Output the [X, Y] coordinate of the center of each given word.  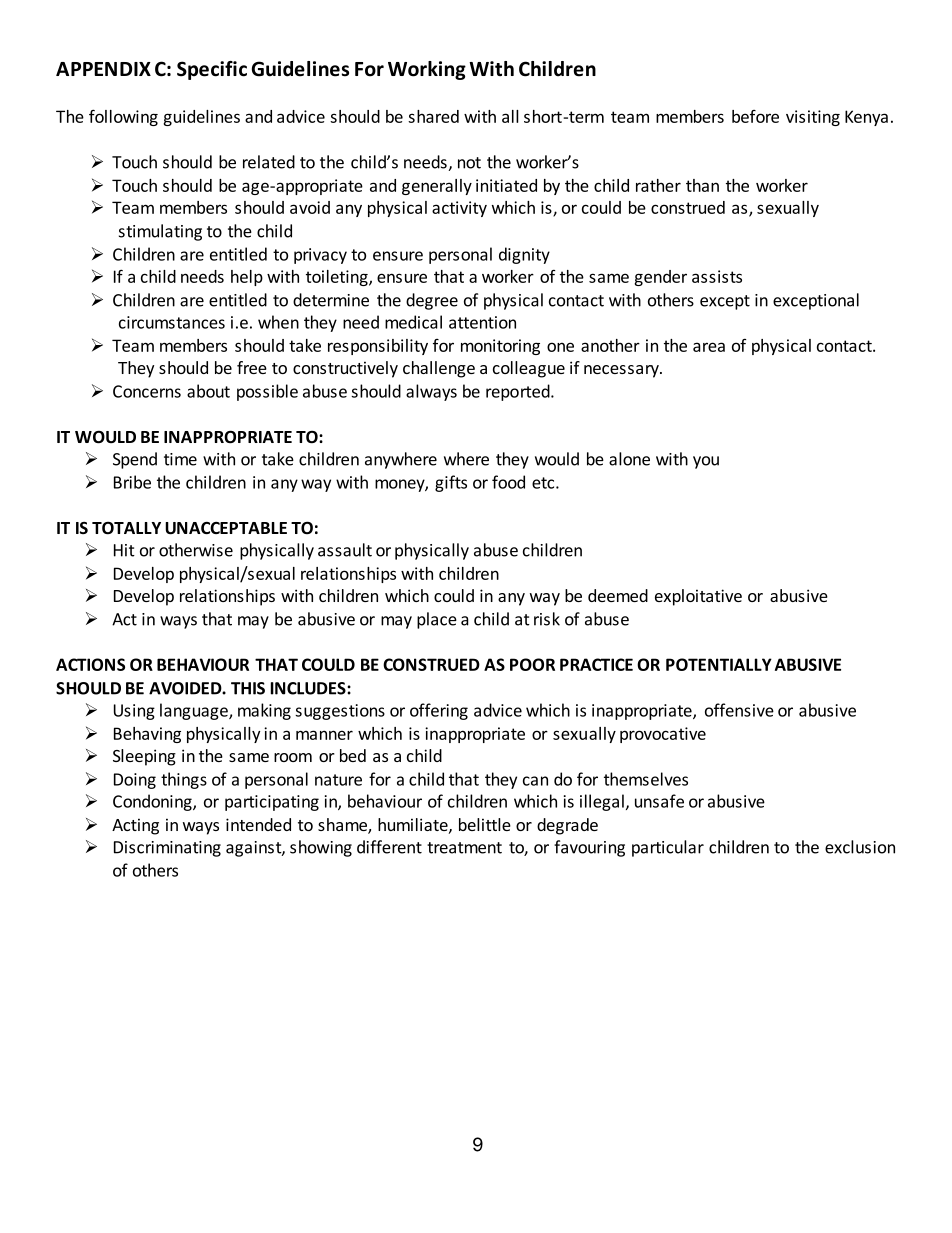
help [247, 278]
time [180, 459]
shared [433, 116]
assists [717, 276]
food [508, 482]
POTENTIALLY [719, 664]
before [755, 116]
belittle [485, 824]
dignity [524, 255]
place [437, 620]
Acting [135, 826]
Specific [212, 70]
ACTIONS [90, 664]
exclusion [860, 847]
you [706, 462]
